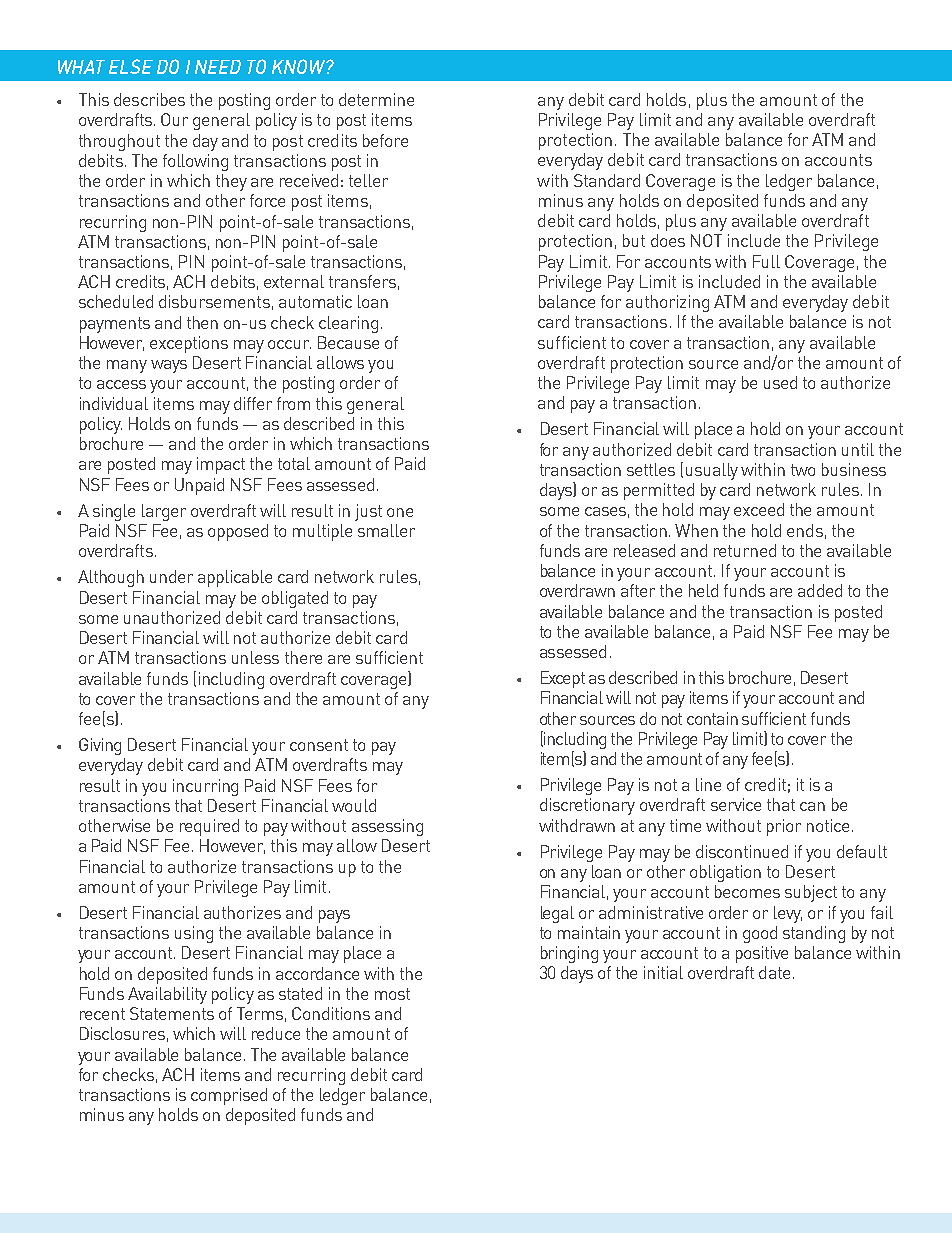  What do you see at coordinates (114, 403) in the document?
I see `individual` at bounding box center [114, 403].
